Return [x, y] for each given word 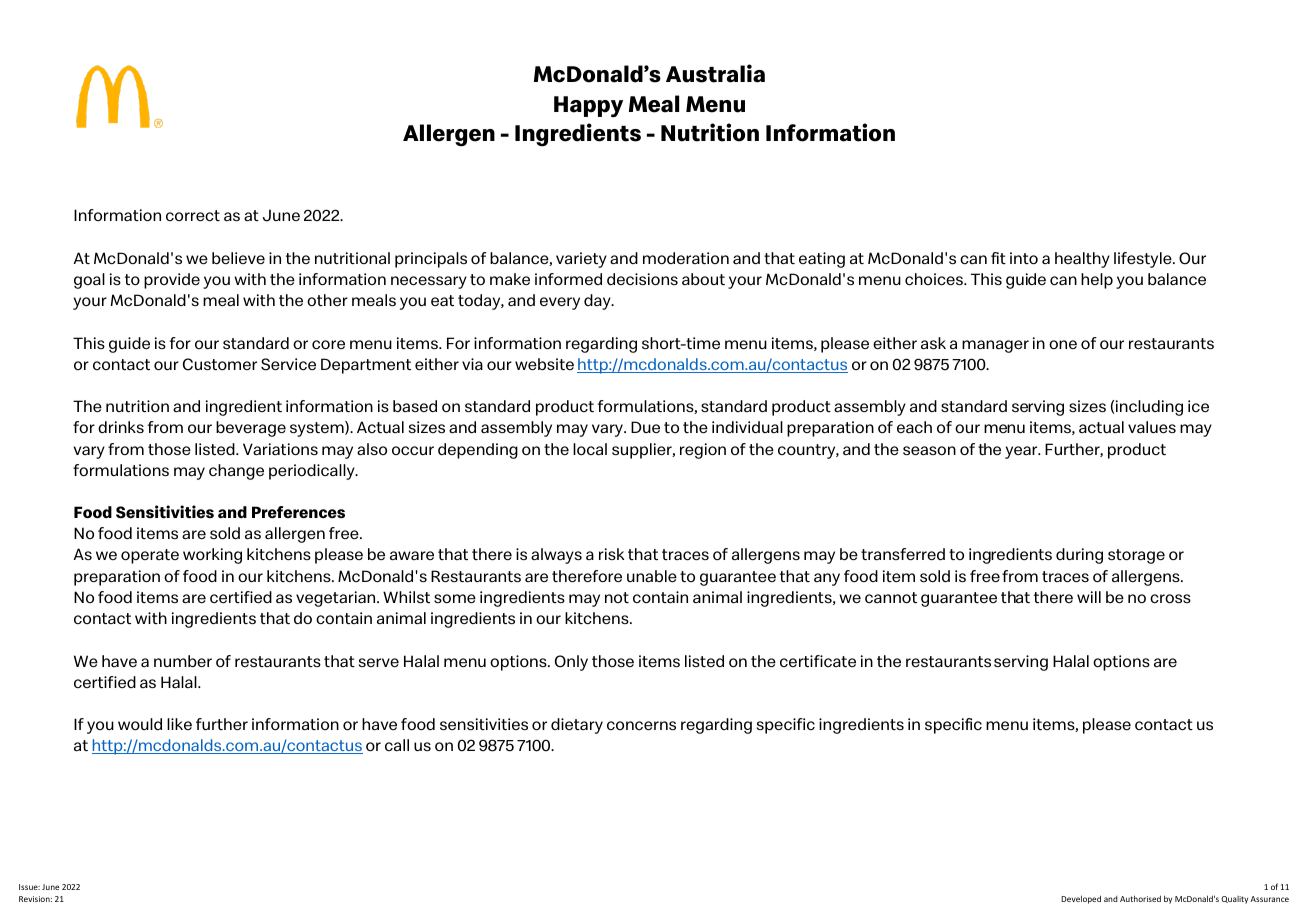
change [236, 472]
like [179, 724]
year [1022, 452]
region [703, 451]
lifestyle [1144, 260]
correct [193, 215]
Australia [715, 73]
